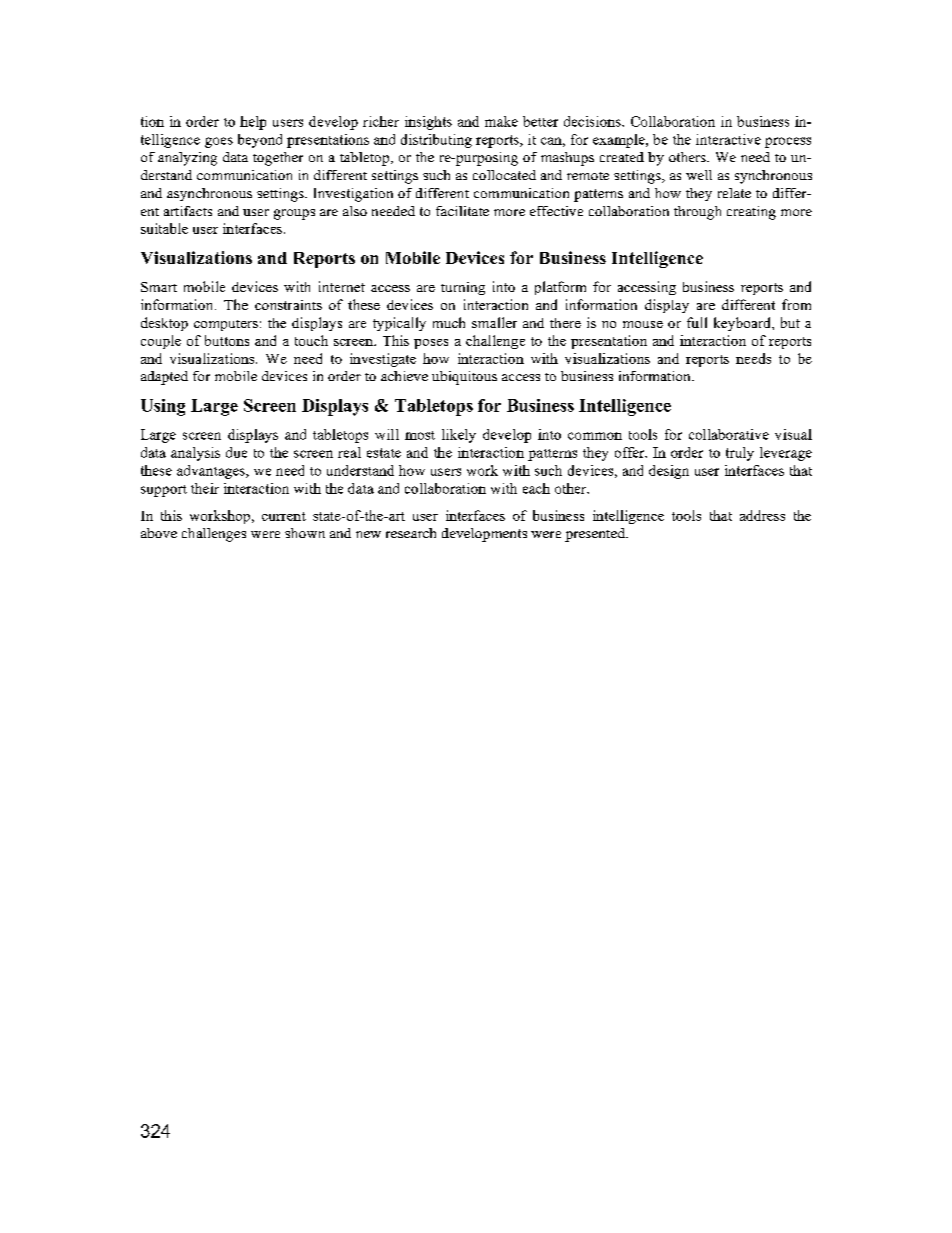  I want to click on collaborative, so click(729, 434).
